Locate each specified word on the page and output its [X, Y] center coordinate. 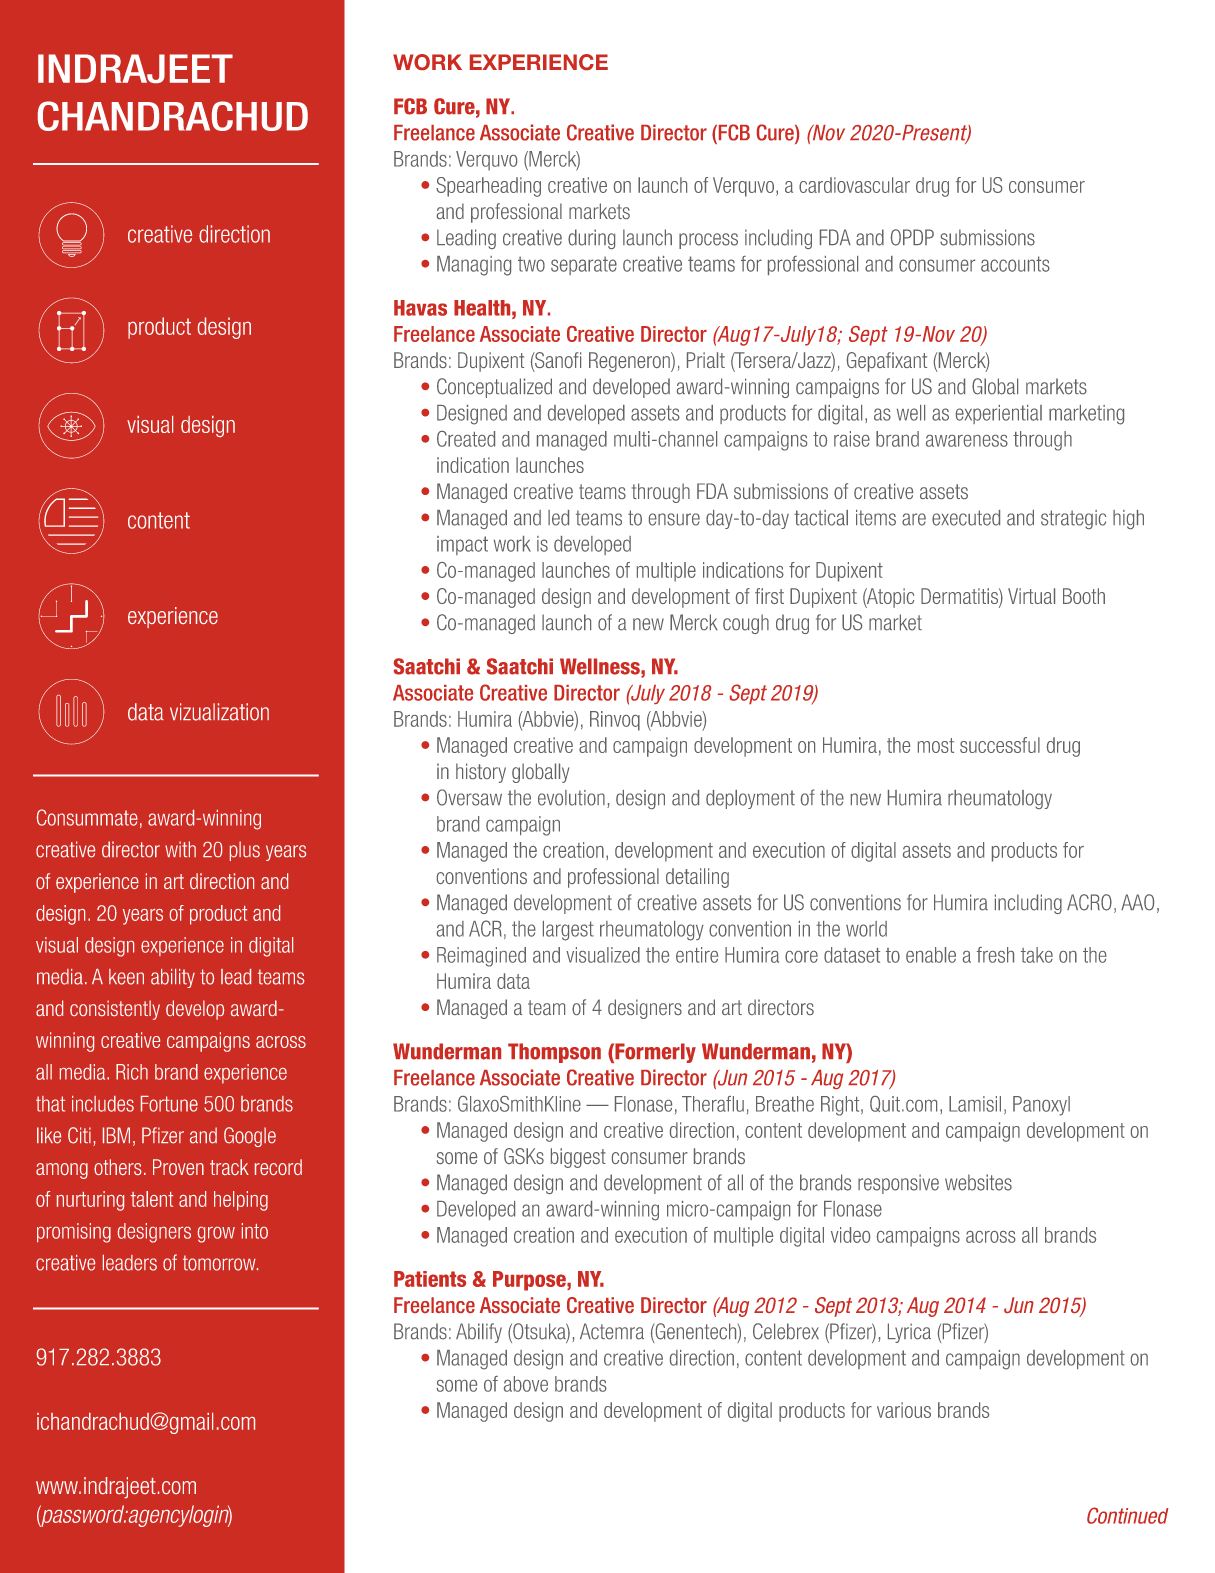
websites [978, 1182]
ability [173, 978]
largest [568, 931]
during [591, 239]
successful [1000, 745]
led [558, 518]
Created [466, 439]
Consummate [87, 817]
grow [216, 1235]
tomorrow [220, 1263]
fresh [995, 955]
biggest [578, 1158]
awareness [967, 441]
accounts [1015, 264]
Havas [420, 308]
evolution [571, 798]
